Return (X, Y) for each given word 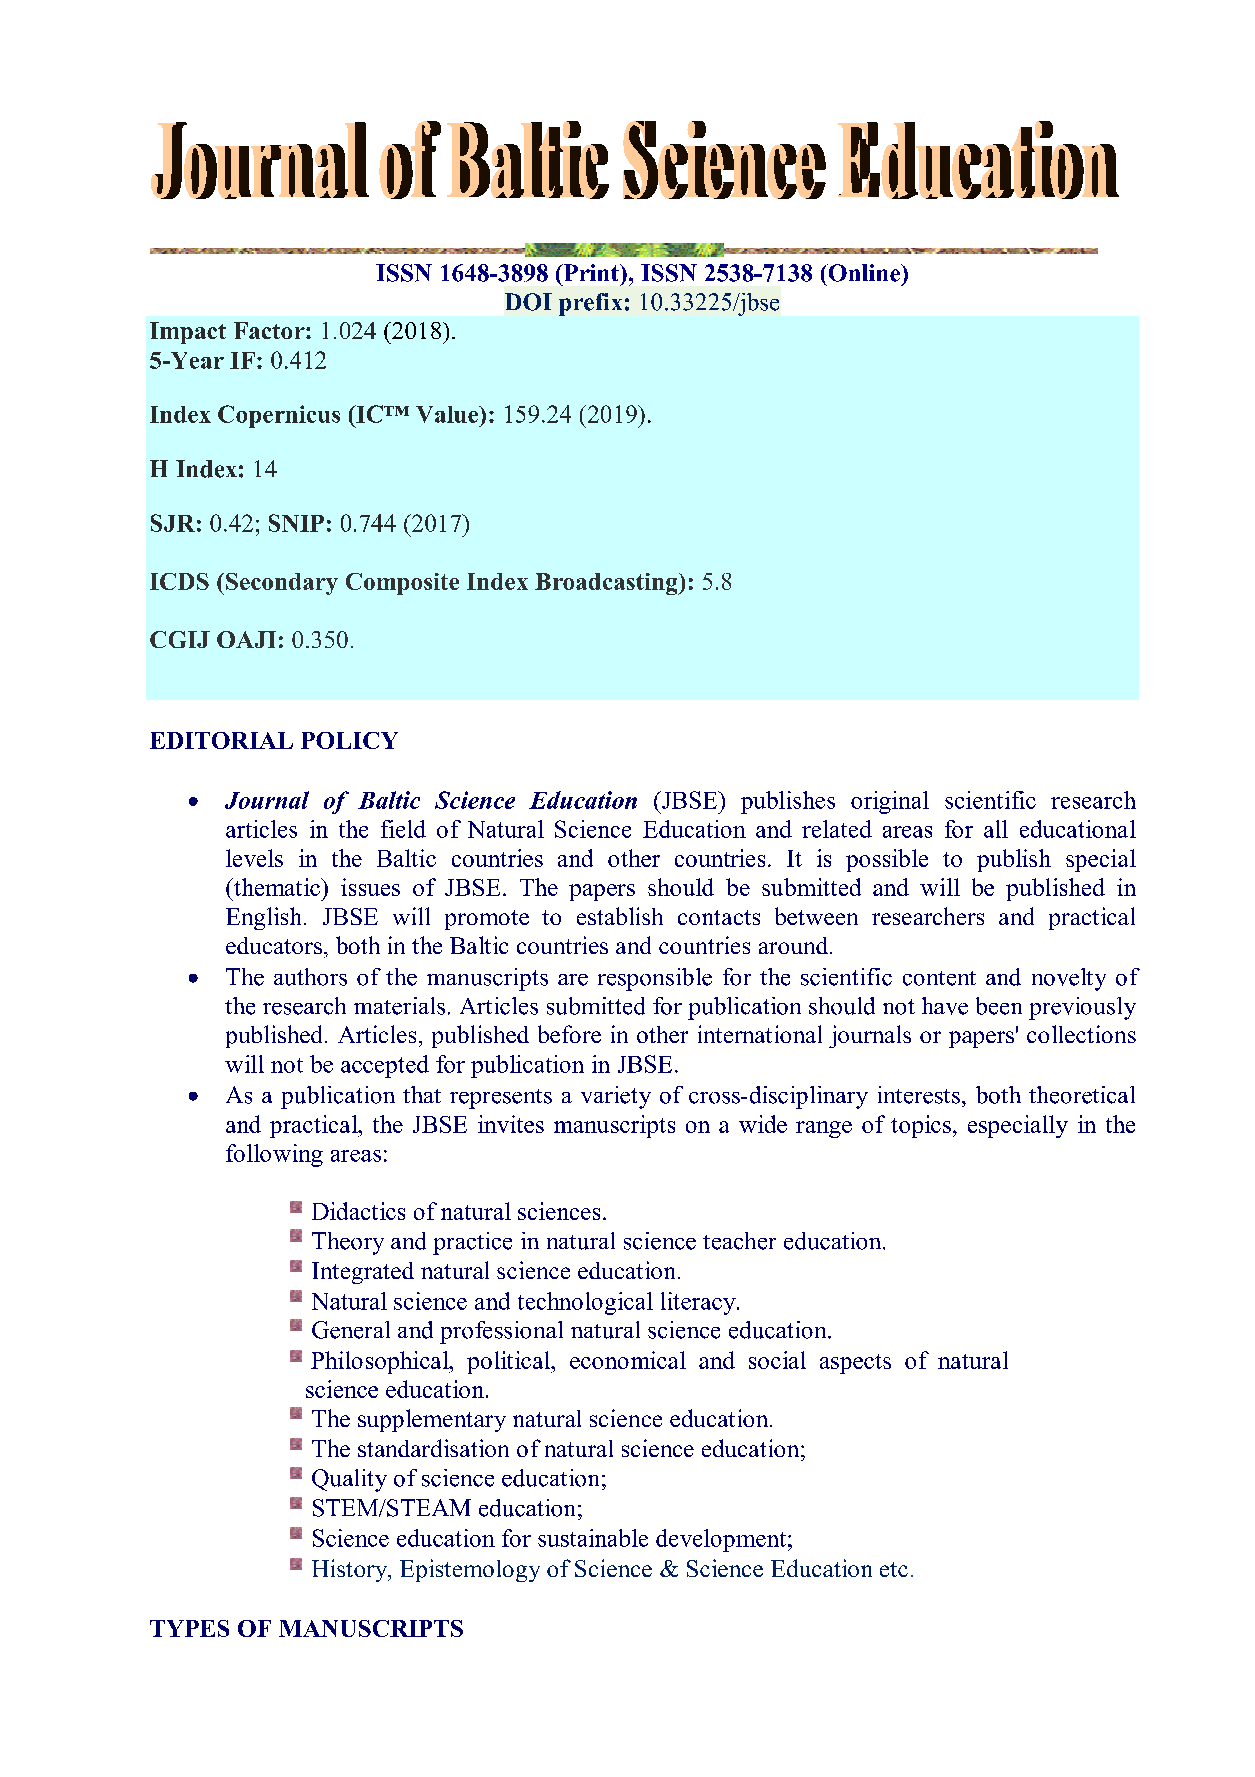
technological (585, 1303)
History (351, 1570)
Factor (270, 330)
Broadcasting (607, 584)
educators (274, 945)
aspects (855, 1364)
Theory (348, 1243)
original (890, 802)
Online (865, 273)
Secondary (282, 584)
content (939, 978)
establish (620, 916)
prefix (590, 304)
